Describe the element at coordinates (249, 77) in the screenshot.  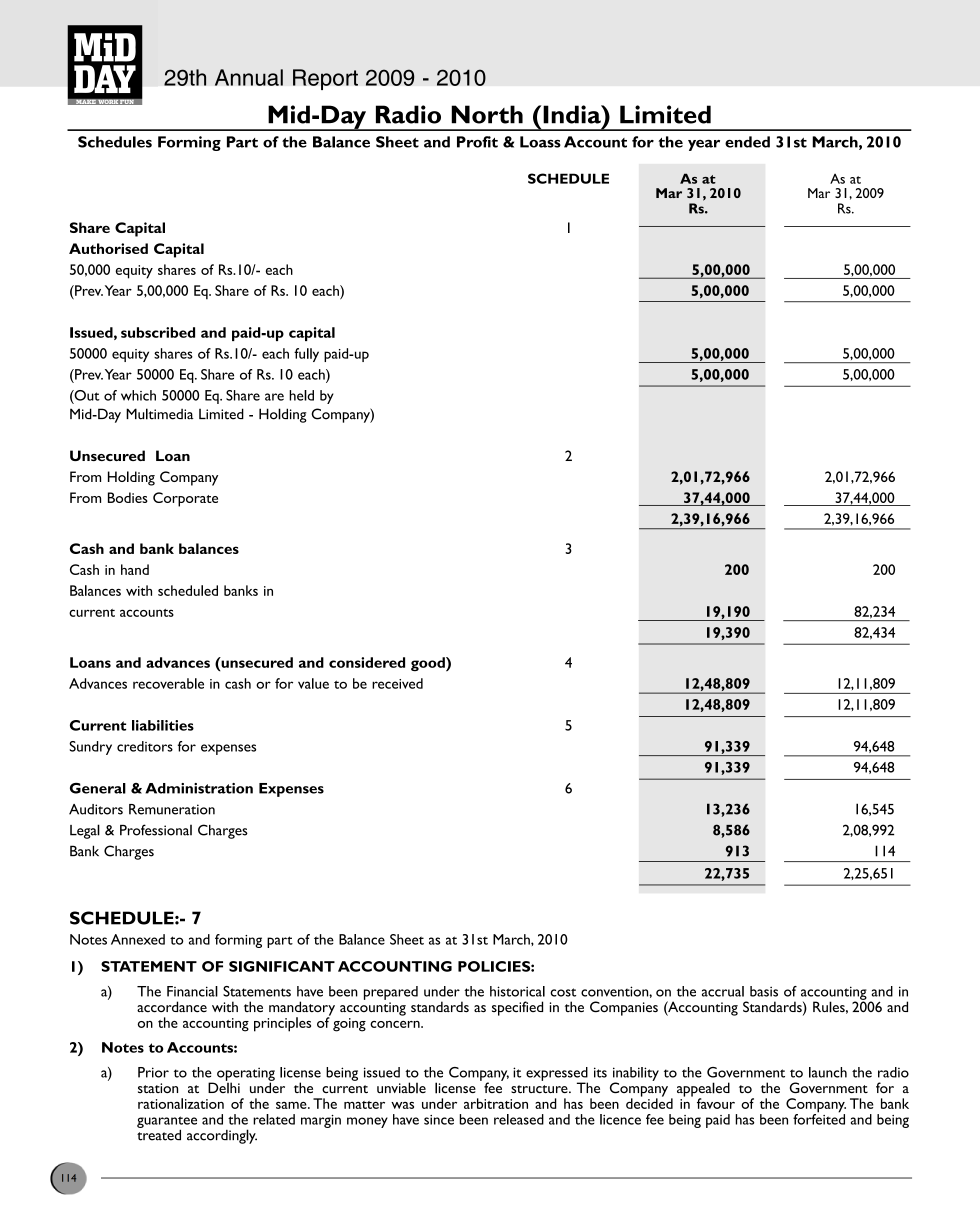
I see `Annual` at that location.
